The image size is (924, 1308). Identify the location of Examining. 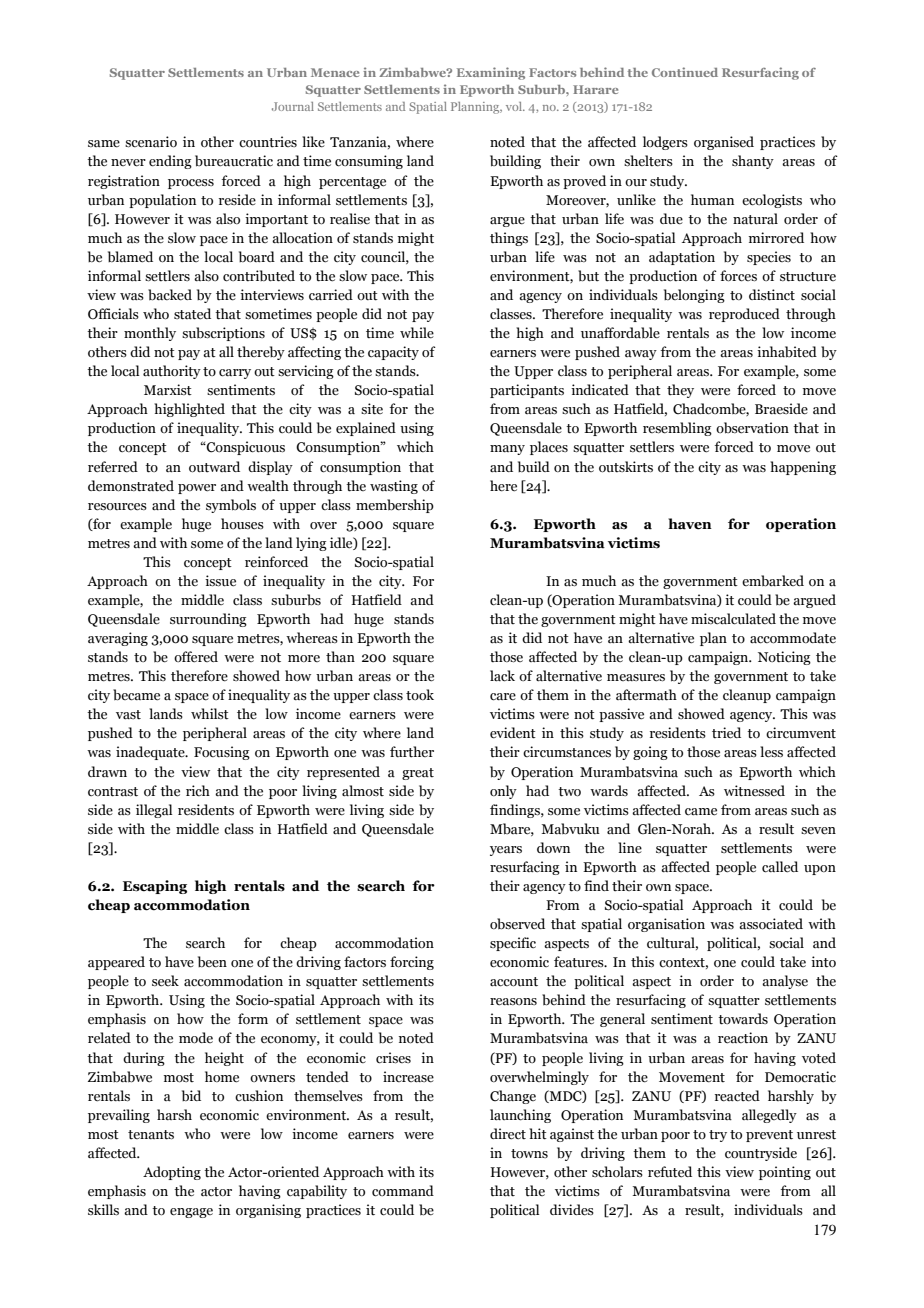
(491, 73).
